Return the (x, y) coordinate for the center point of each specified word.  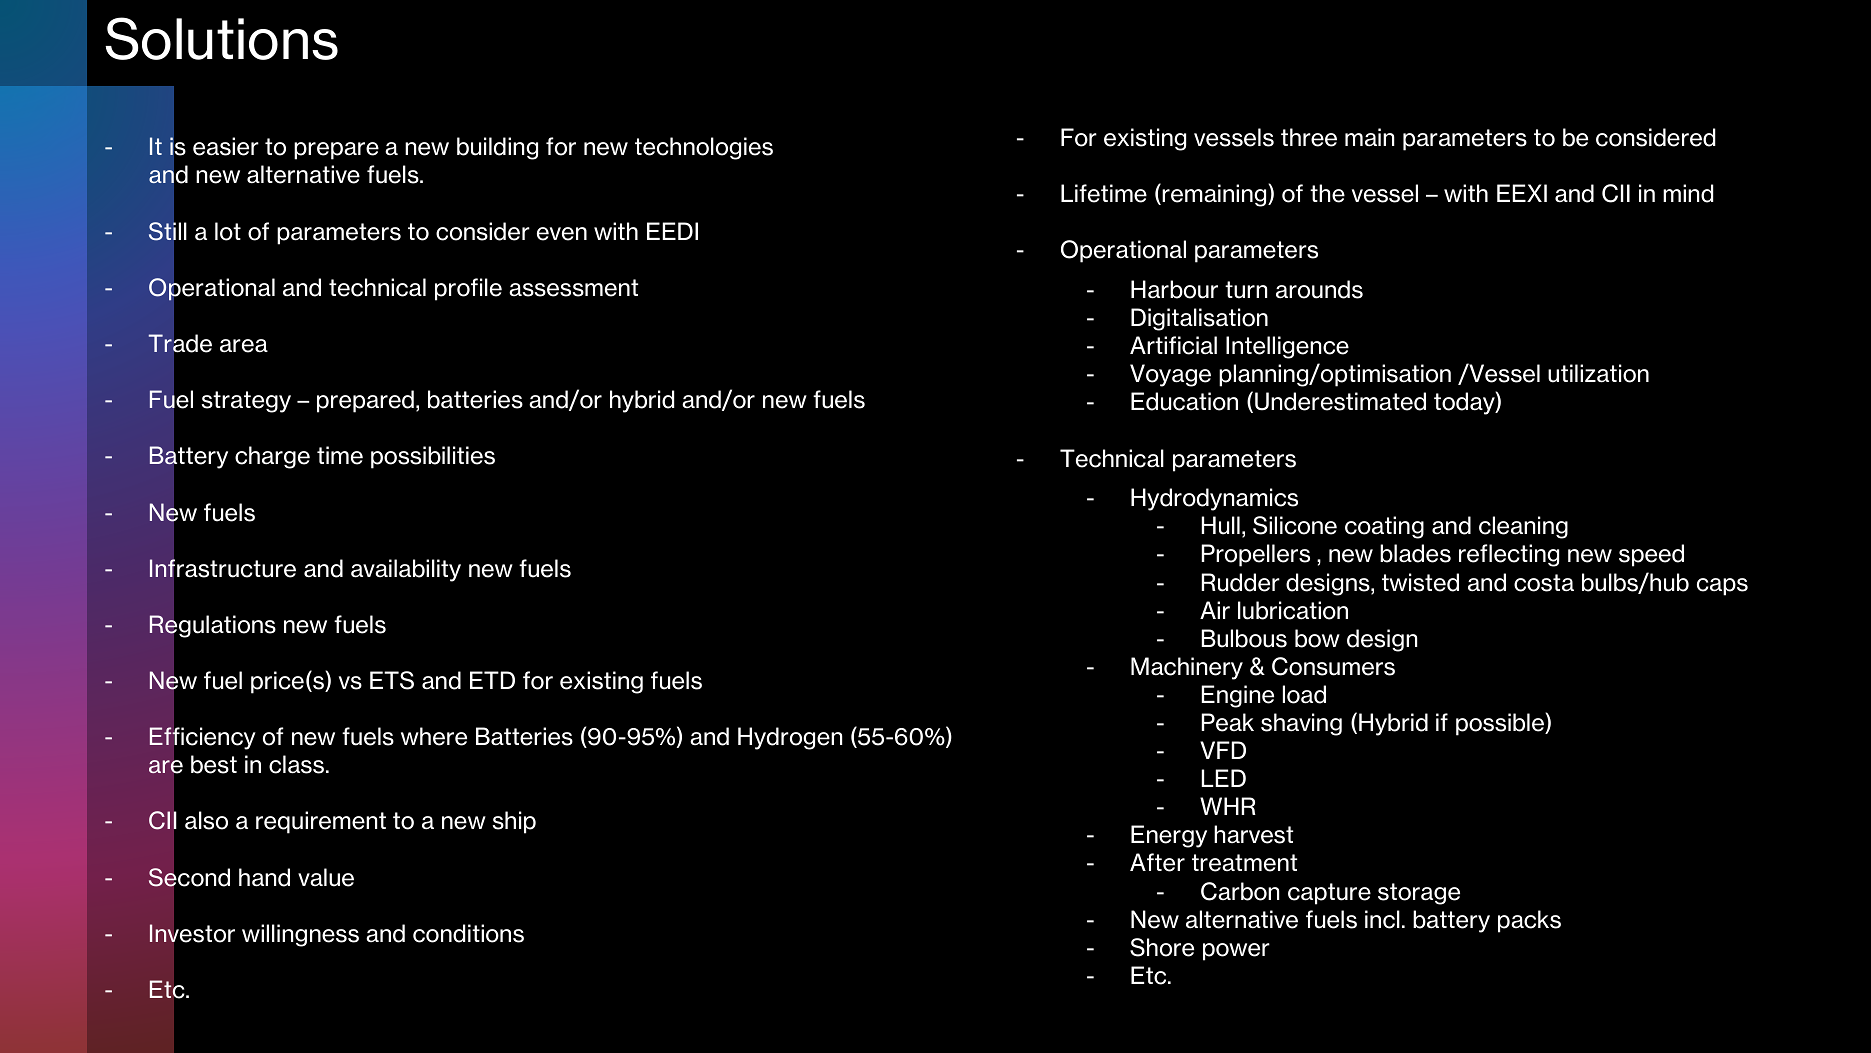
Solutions (221, 38)
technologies (704, 148)
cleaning (1523, 527)
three (1309, 137)
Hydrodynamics (1214, 499)
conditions (468, 933)
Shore (1162, 947)
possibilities (433, 457)
